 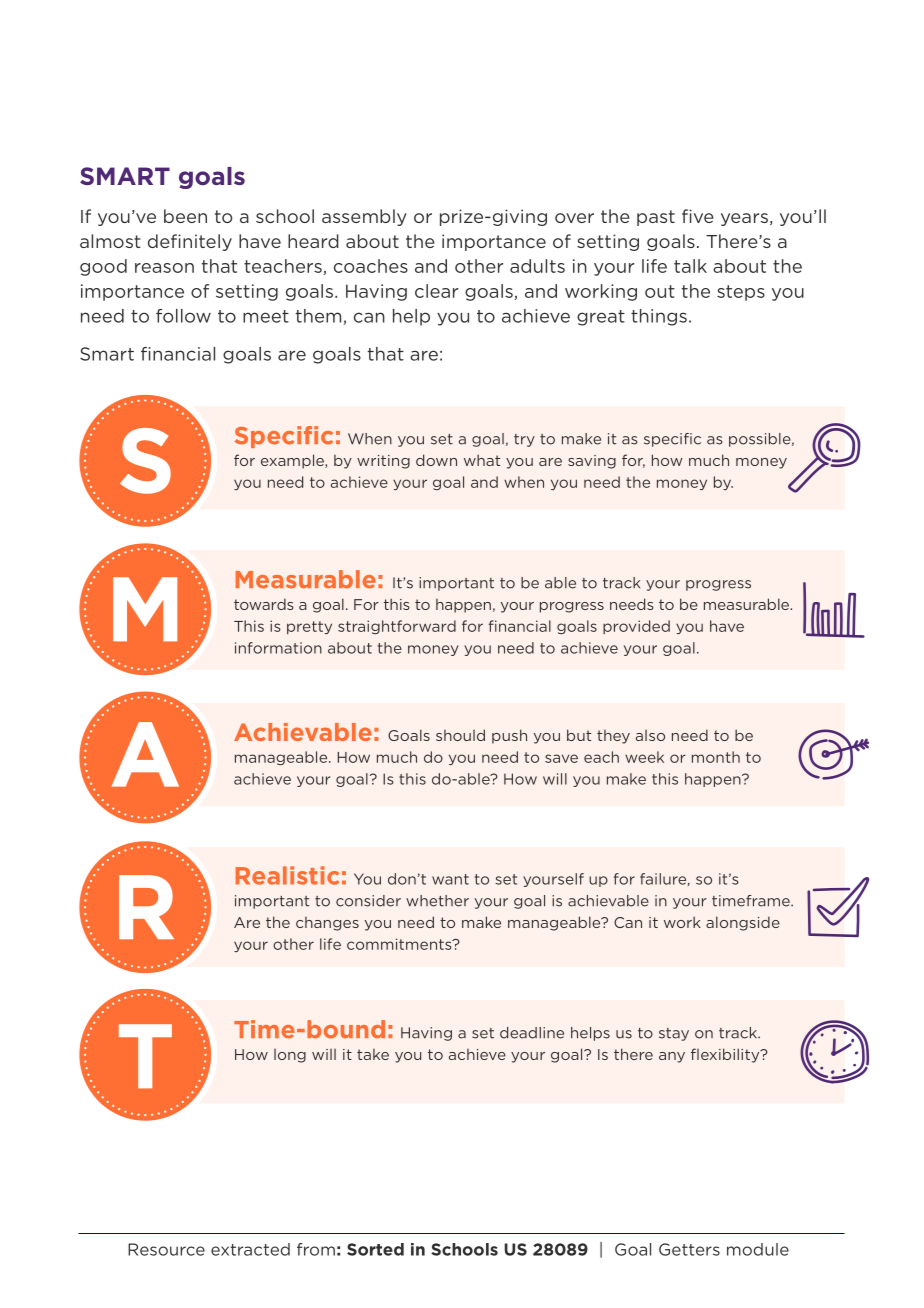 I want to click on definitely, so click(x=190, y=242).
